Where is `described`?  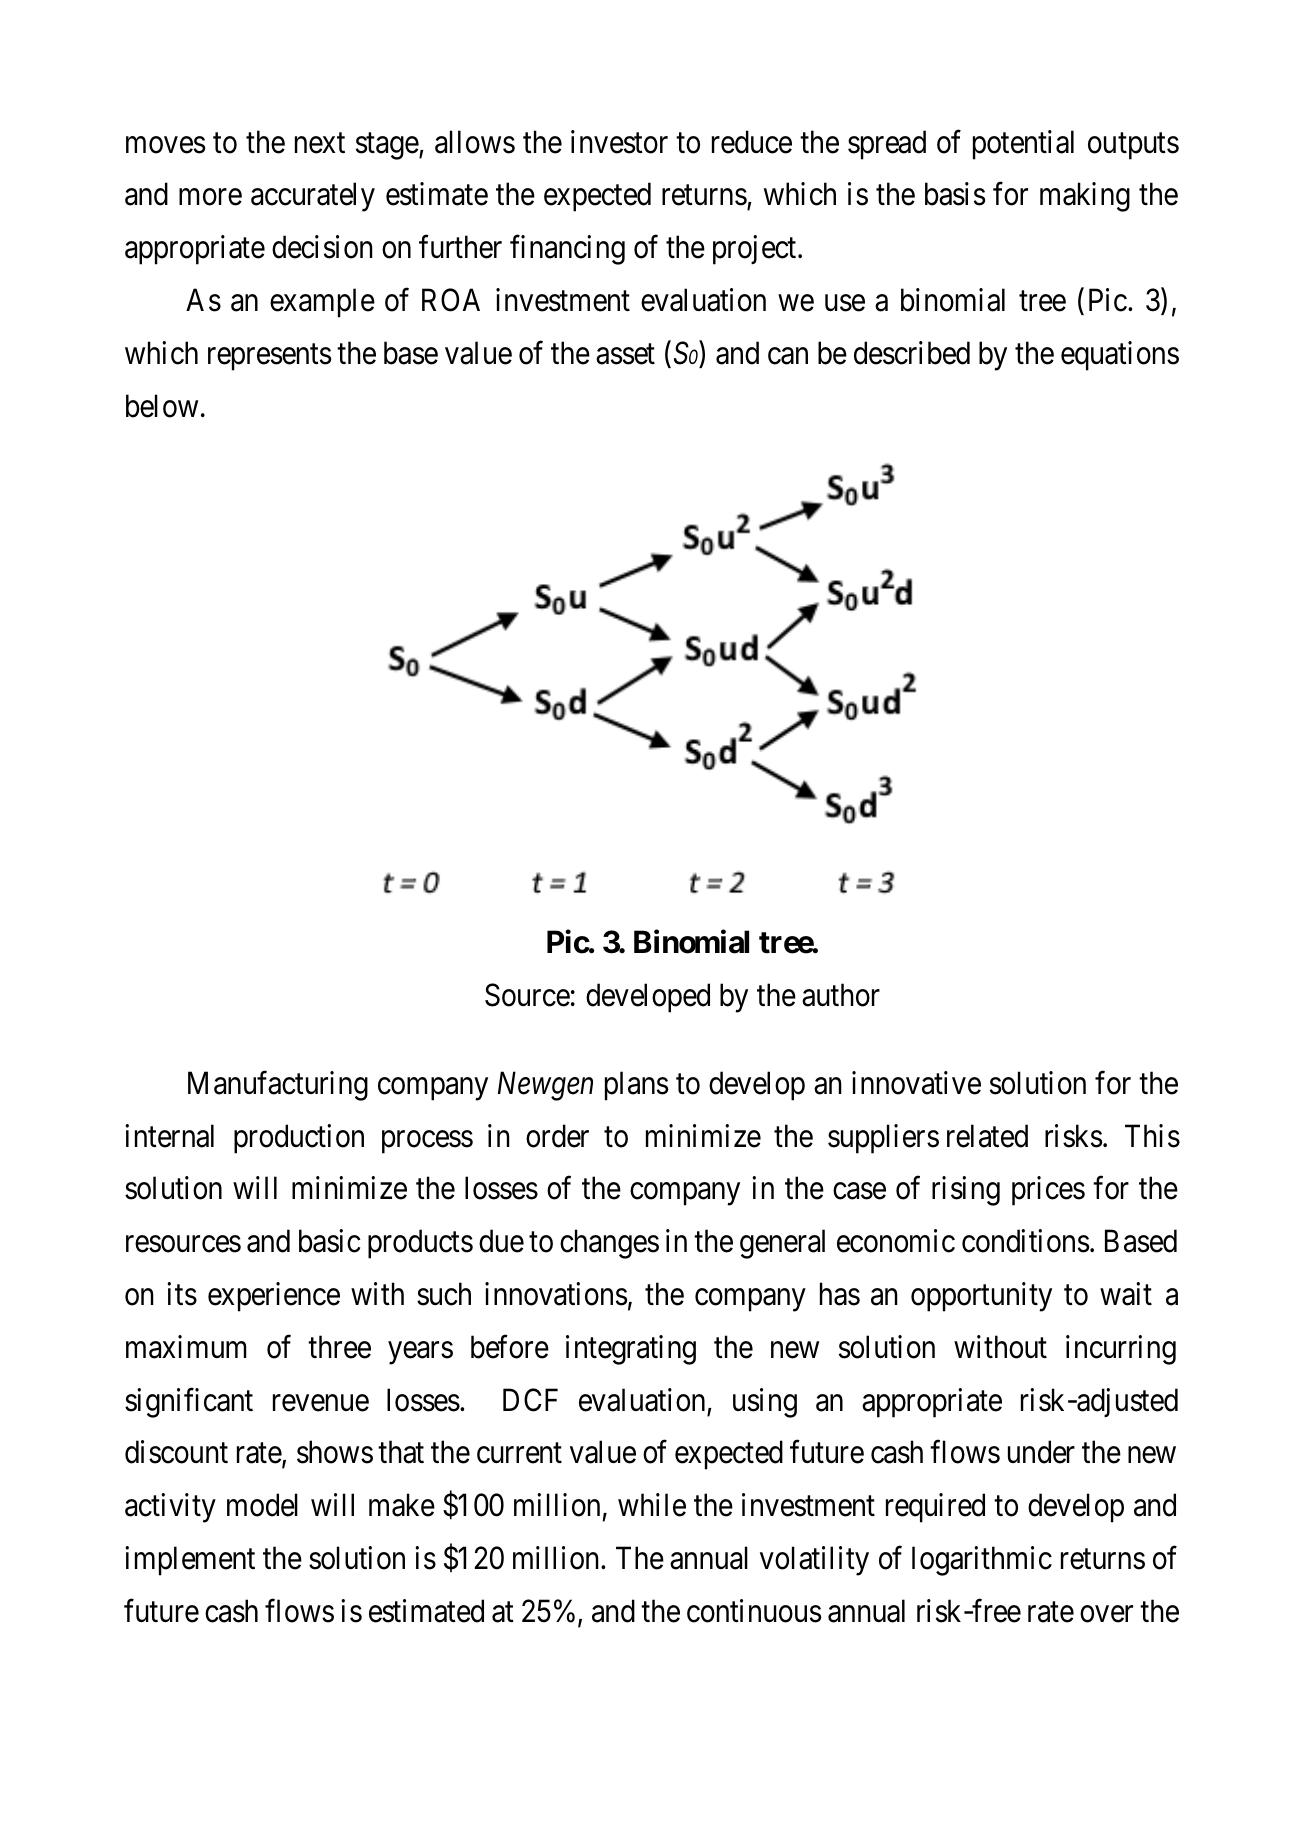 described is located at coordinates (912, 353).
